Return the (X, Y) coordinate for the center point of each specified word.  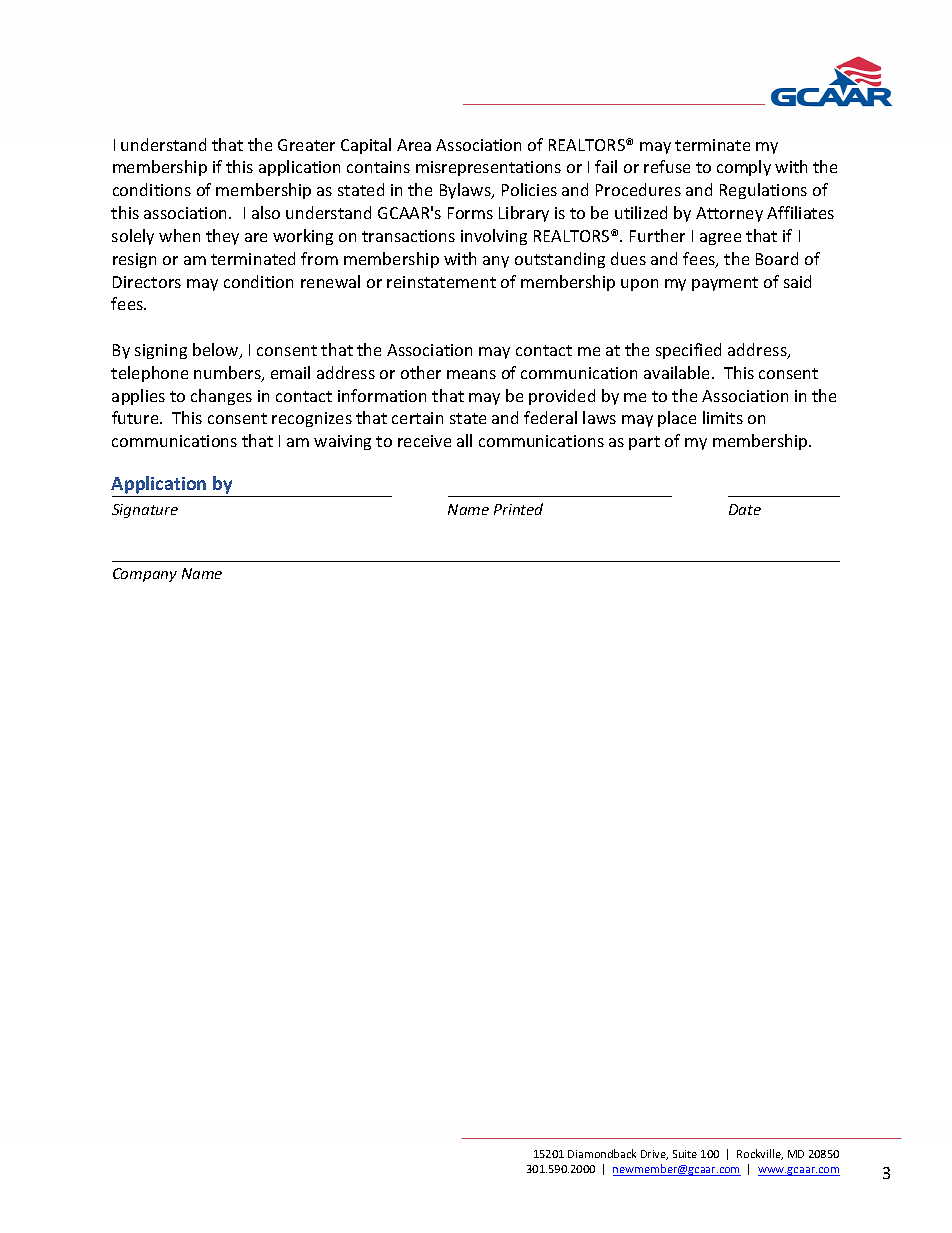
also (266, 212)
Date (745, 509)
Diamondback (602, 1153)
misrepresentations (488, 168)
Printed (518, 509)
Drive (654, 1155)
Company (145, 575)
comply (744, 168)
